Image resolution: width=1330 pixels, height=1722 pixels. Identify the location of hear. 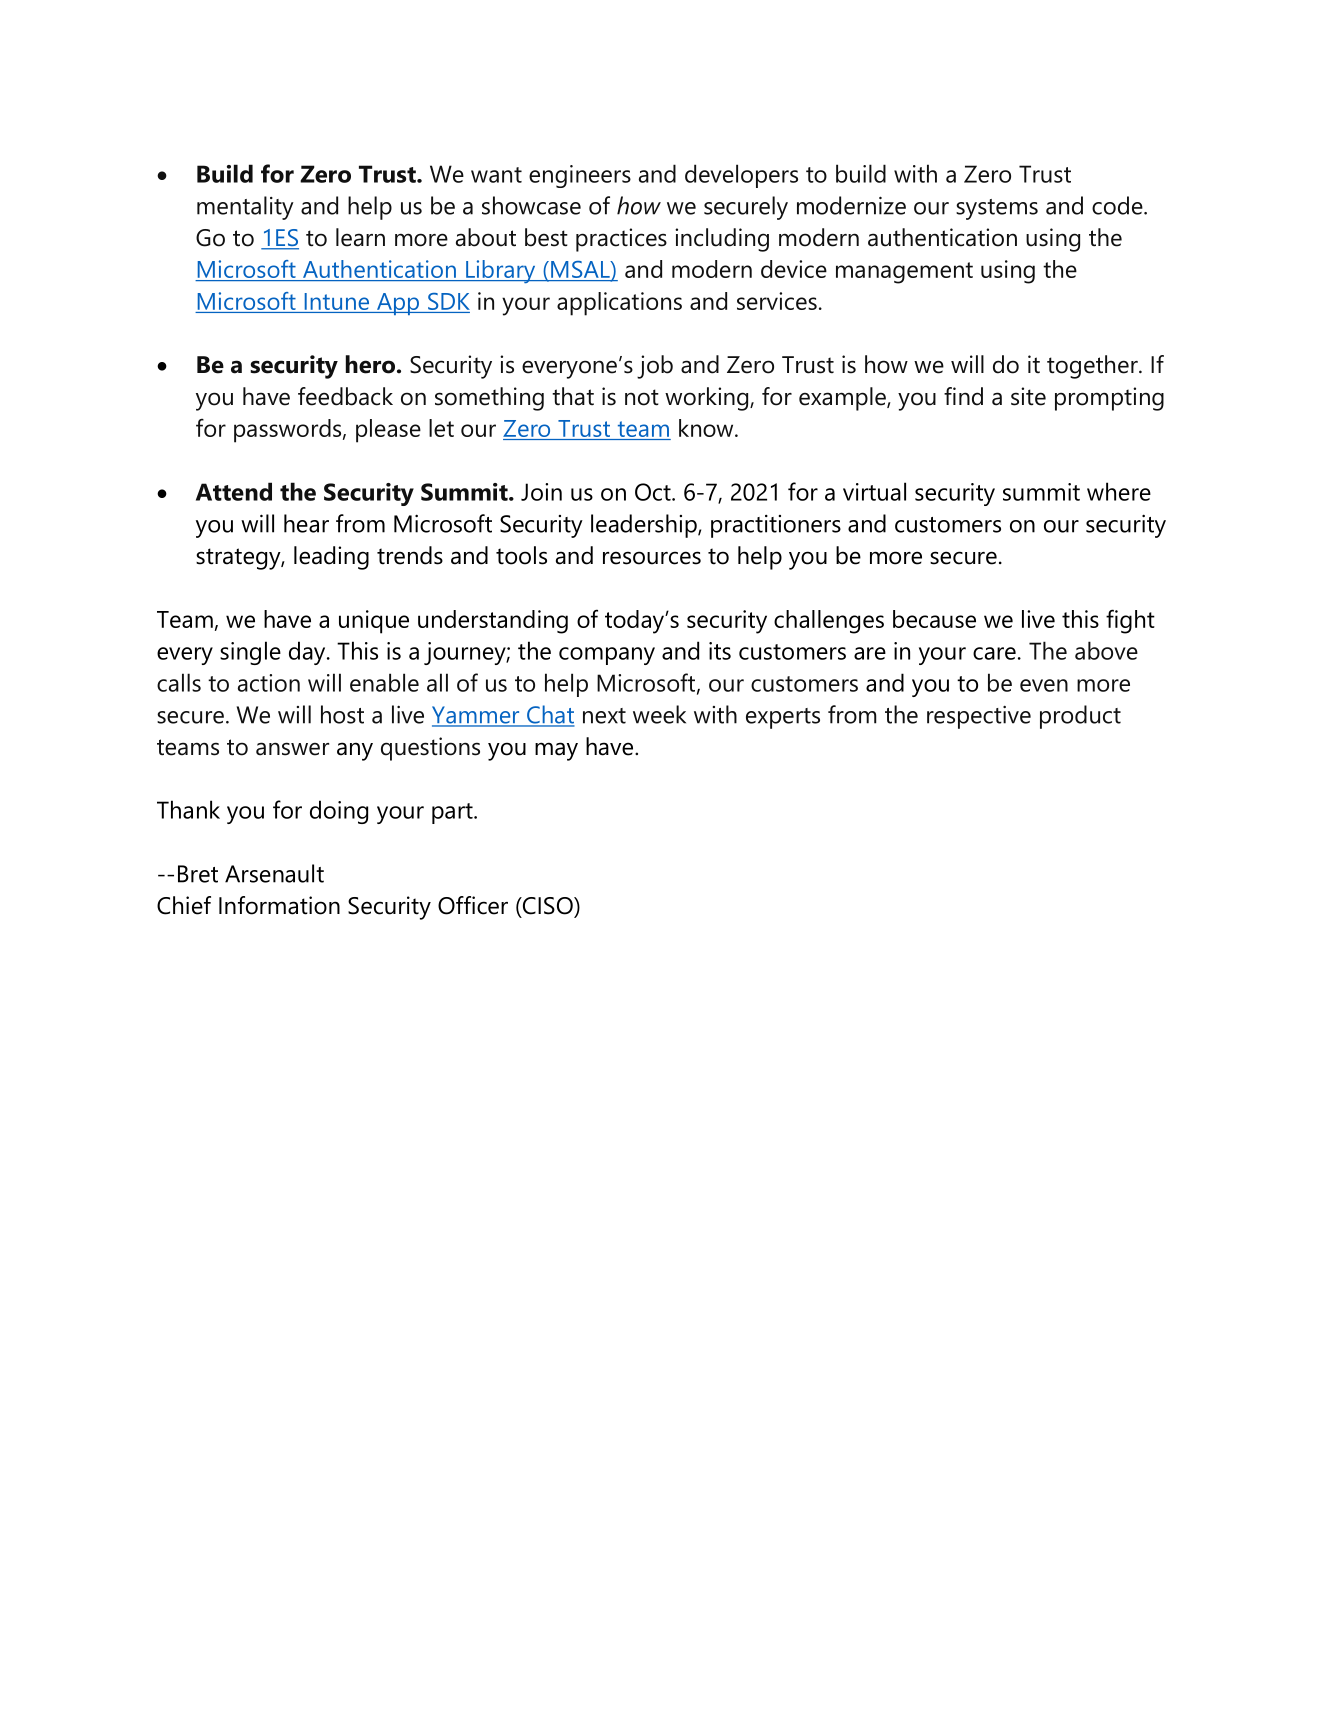
(306, 523).
